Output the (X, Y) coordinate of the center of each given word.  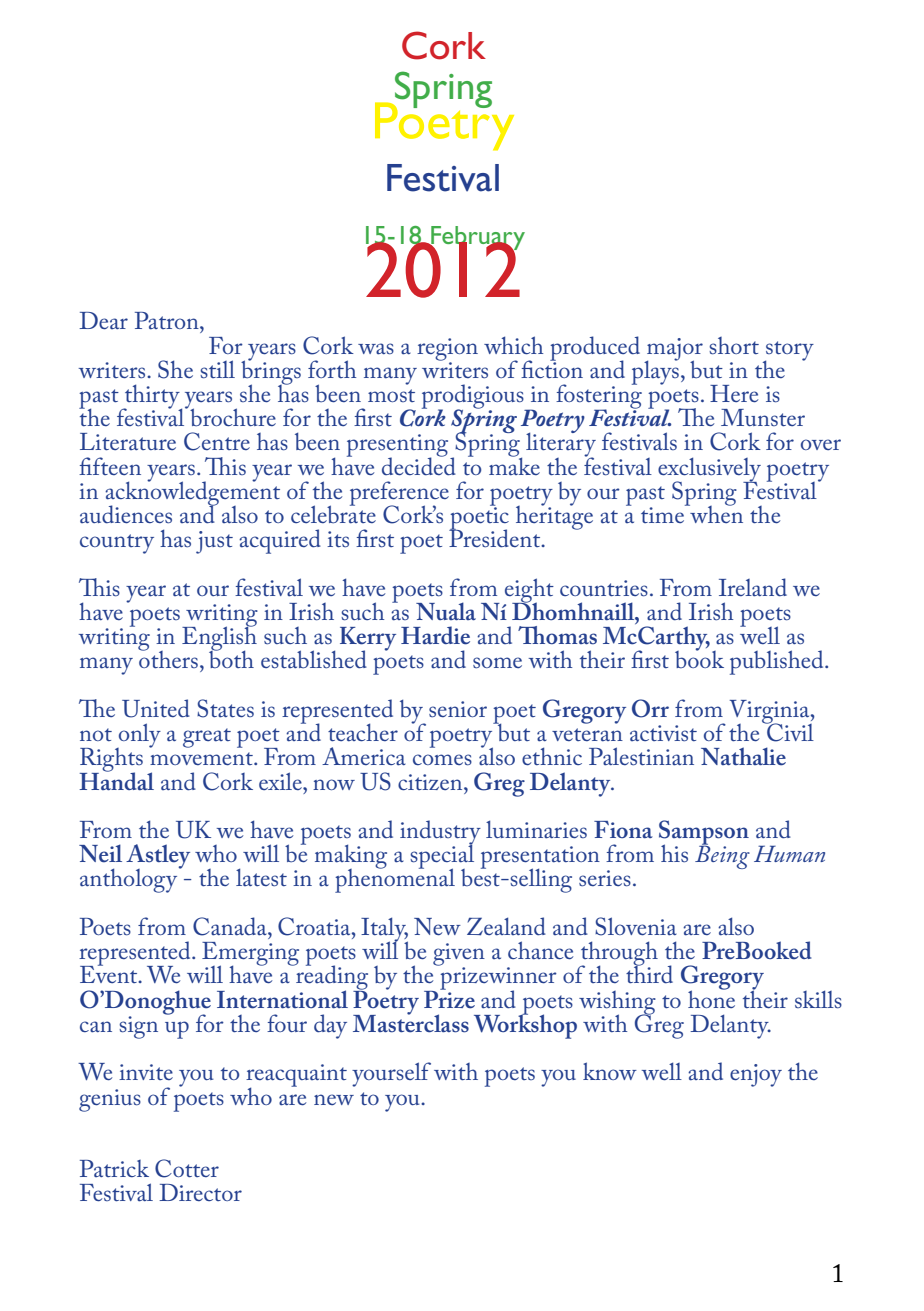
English (219, 638)
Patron (168, 321)
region (447, 350)
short (734, 346)
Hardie (435, 635)
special (442, 856)
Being (722, 856)
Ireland (753, 587)
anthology (130, 879)
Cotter (187, 1168)
